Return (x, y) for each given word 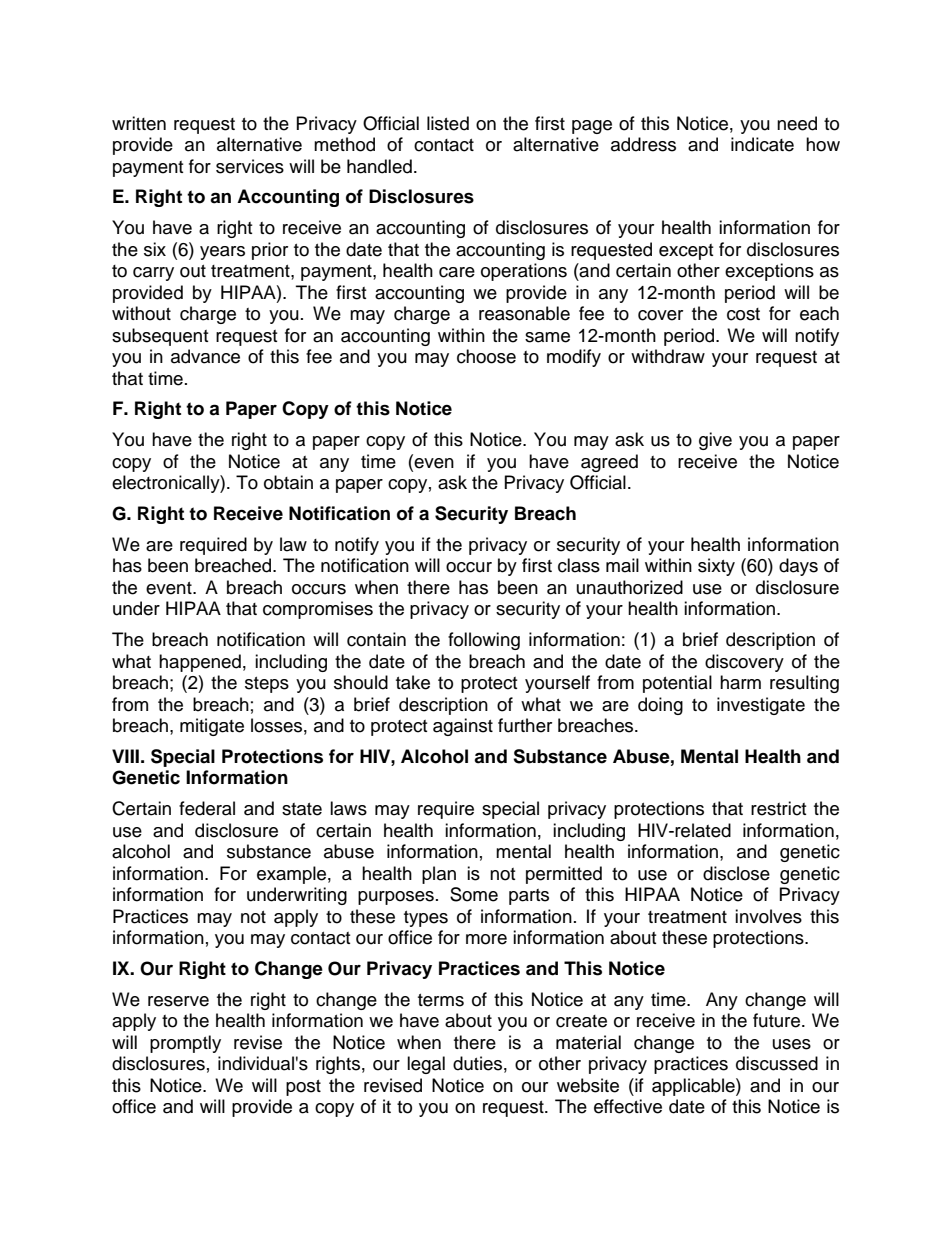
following (484, 641)
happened (200, 663)
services (250, 166)
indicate (762, 144)
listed (448, 123)
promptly (185, 1044)
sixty (716, 567)
